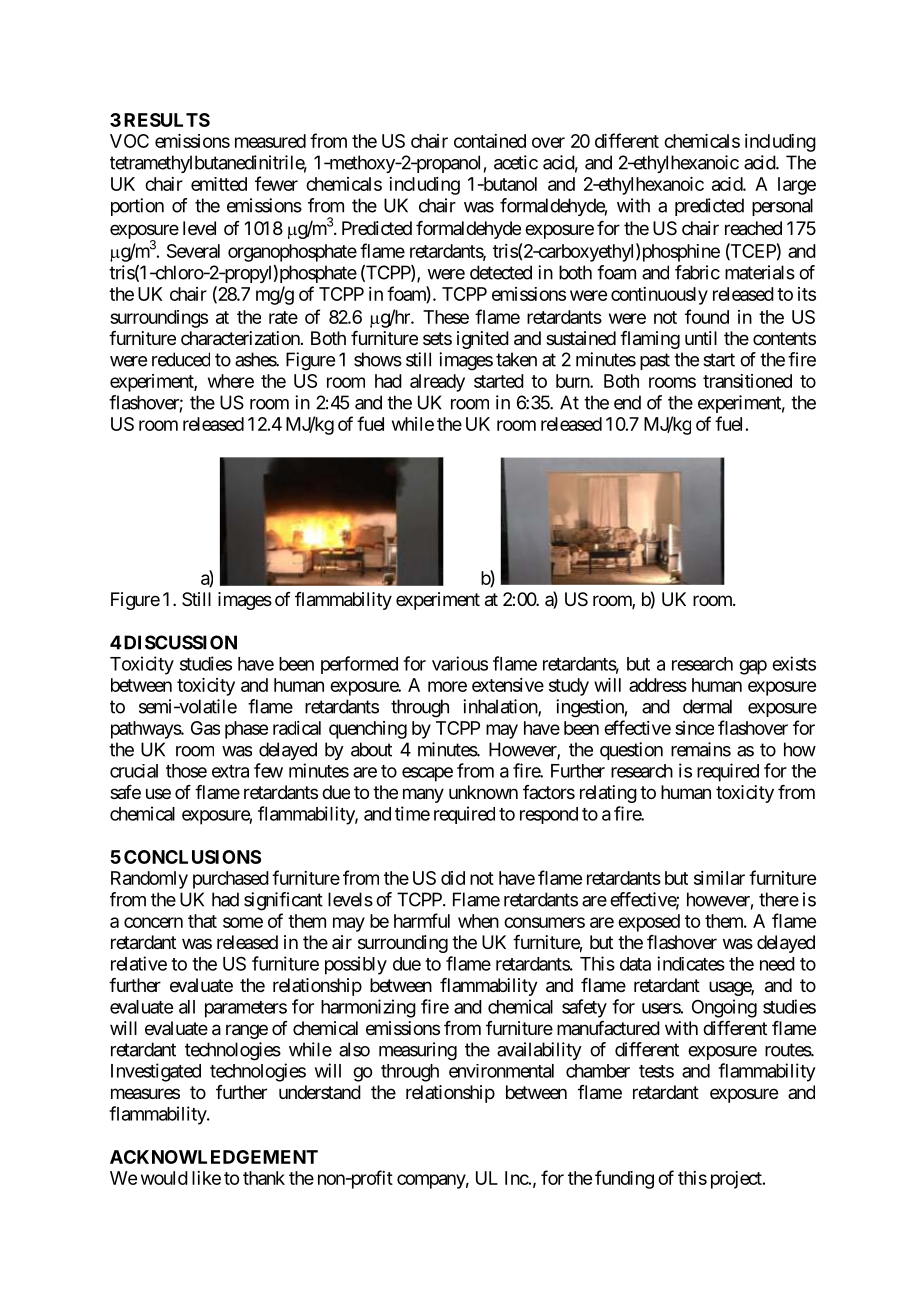  What do you see at coordinates (437, 383) in the screenshot?
I see `already` at bounding box center [437, 383].
